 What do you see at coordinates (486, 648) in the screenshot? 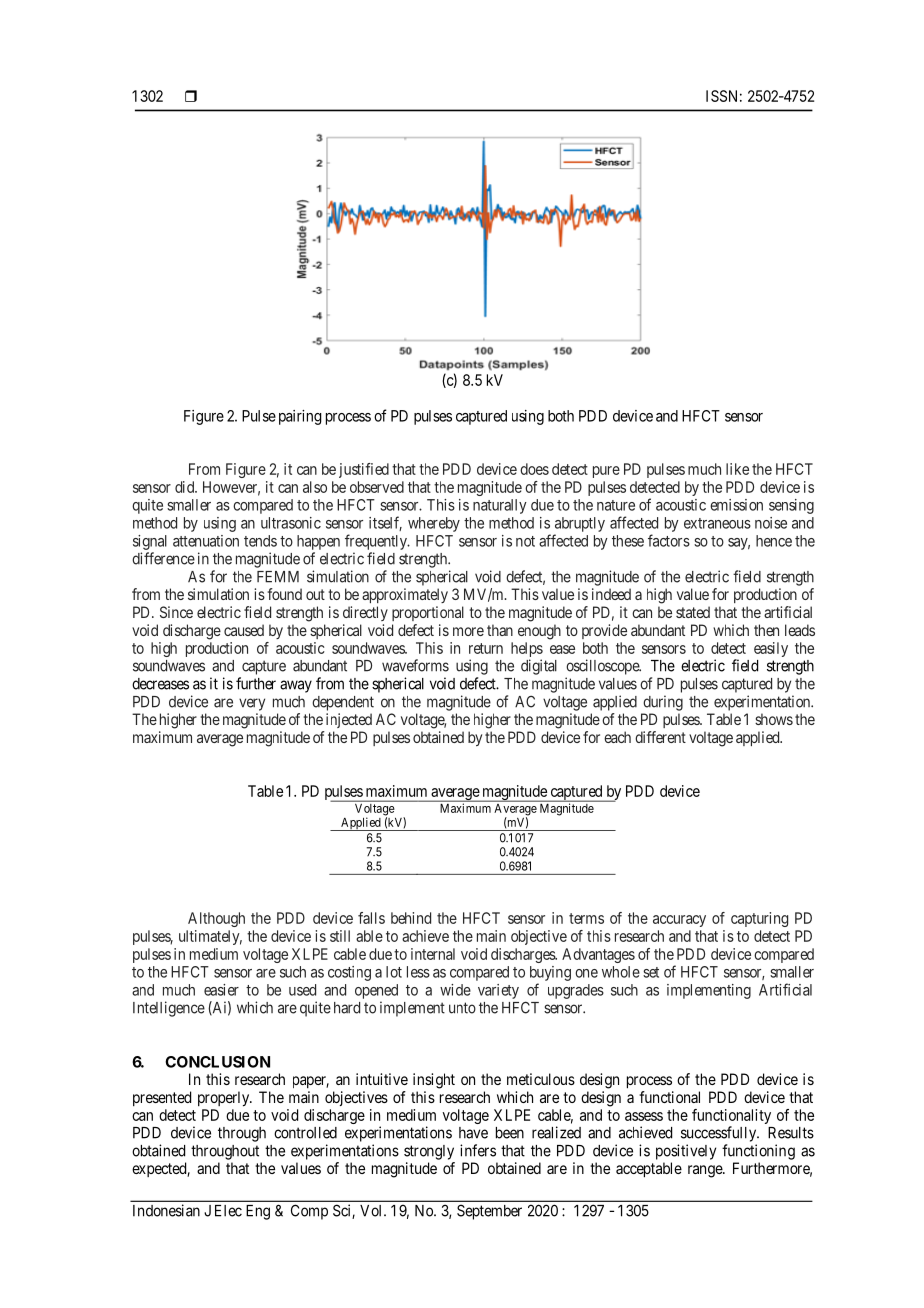
I see `return` at bounding box center [486, 648].
